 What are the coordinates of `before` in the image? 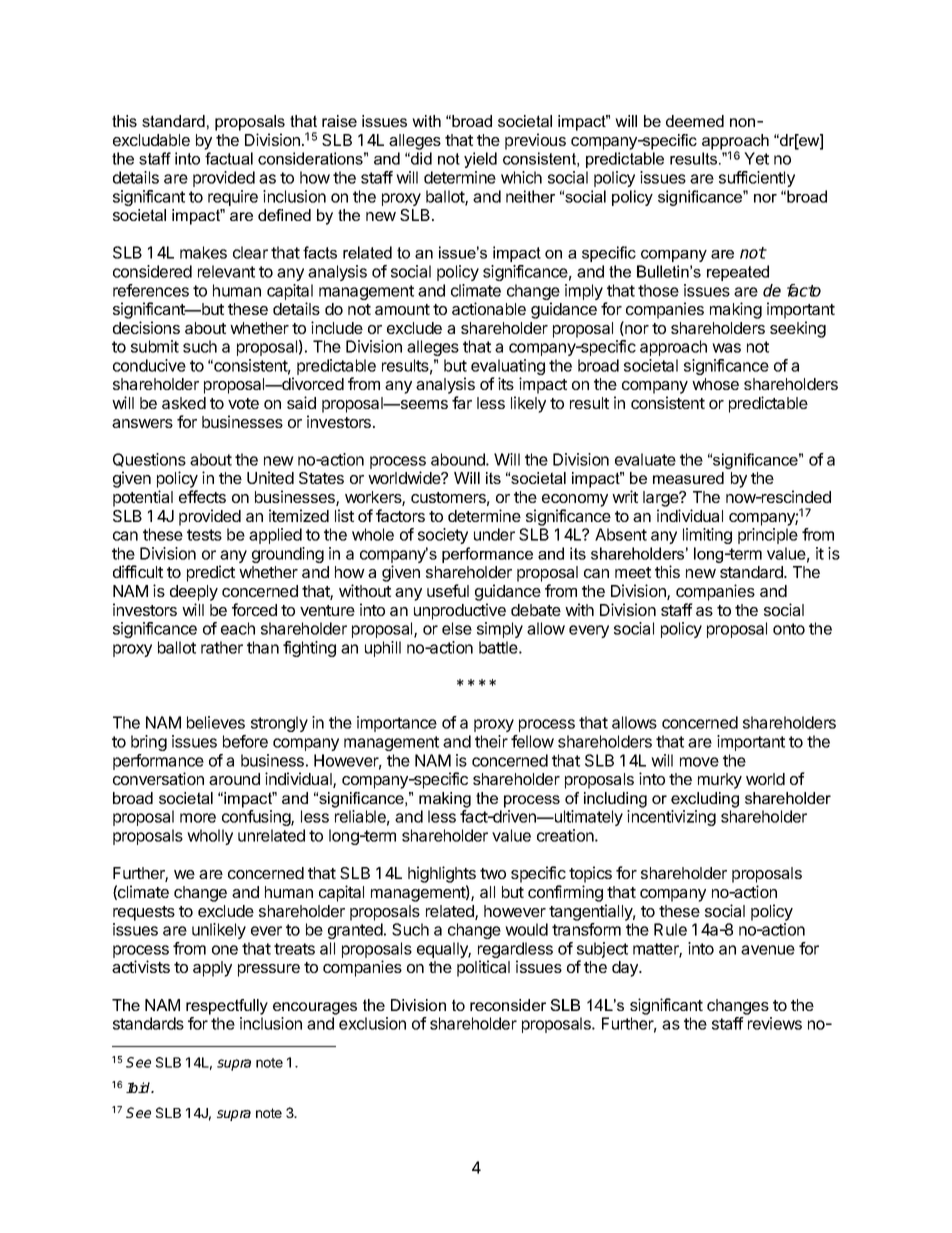 It's located at (245, 741).
